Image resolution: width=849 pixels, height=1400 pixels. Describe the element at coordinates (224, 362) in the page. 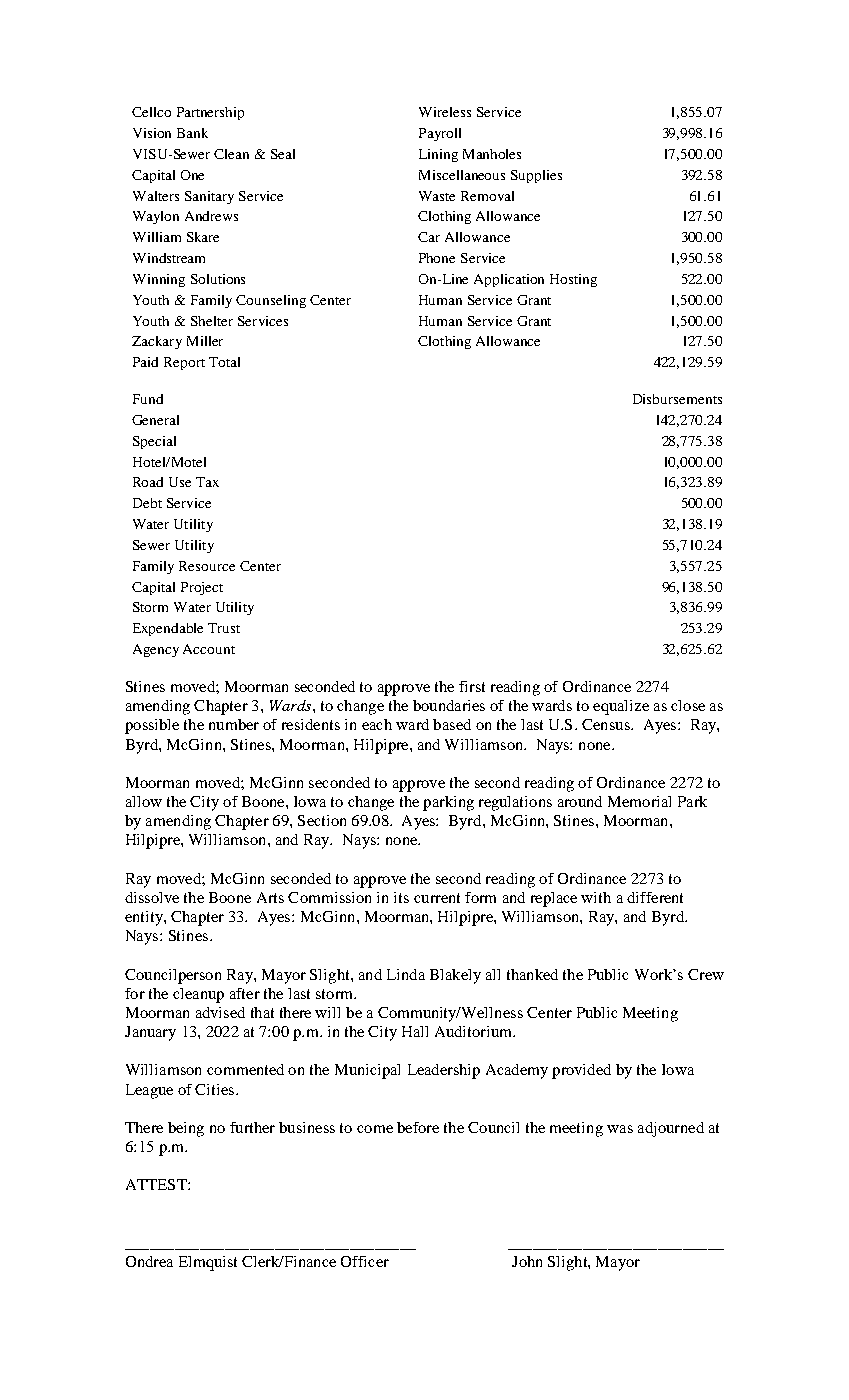

I see `Total` at that location.
